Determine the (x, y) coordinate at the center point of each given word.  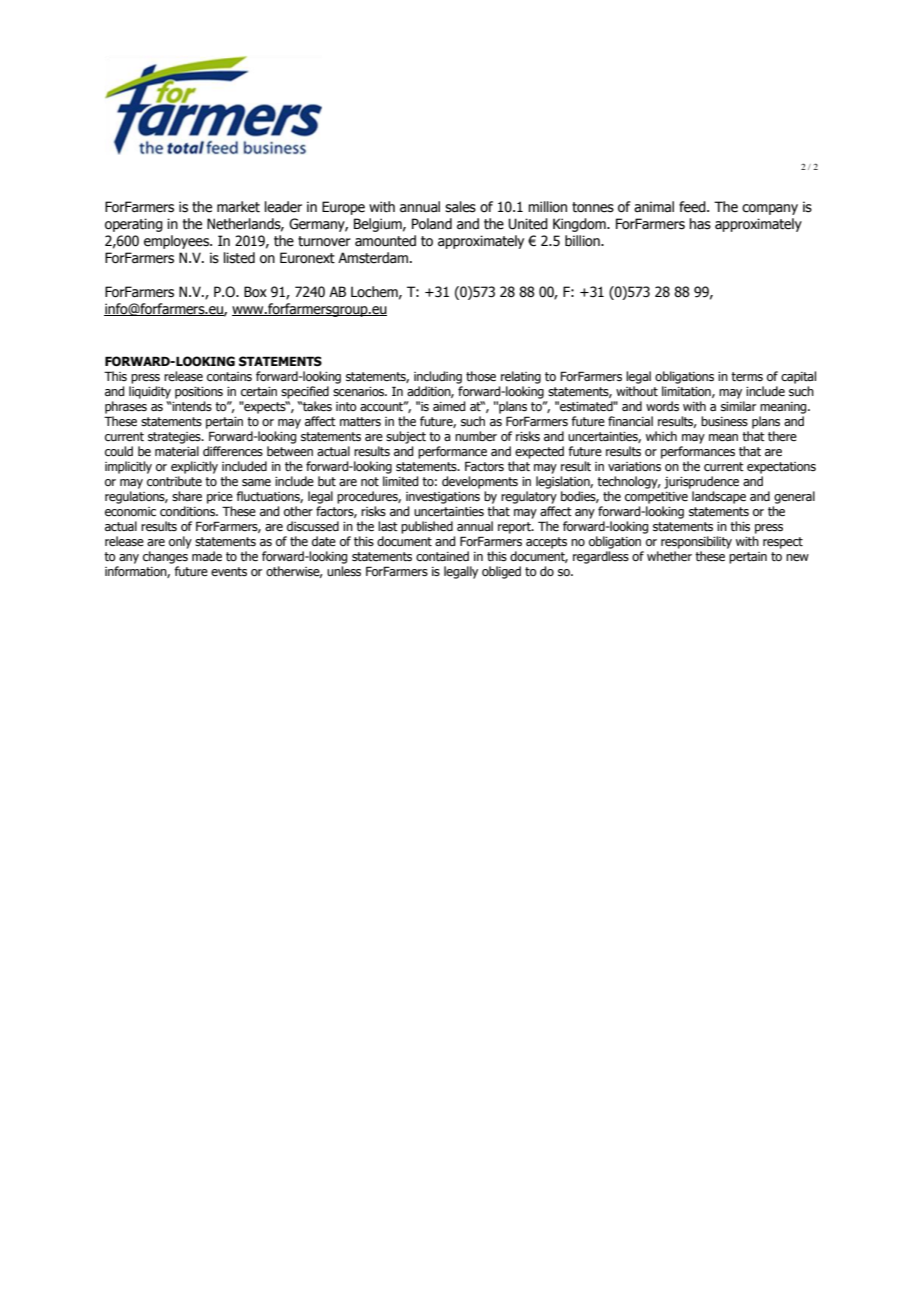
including (438, 377)
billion (583, 241)
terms (747, 376)
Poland (432, 224)
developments (480, 482)
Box (255, 292)
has (700, 224)
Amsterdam (374, 258)
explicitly (194, 467)
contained (442, 556)
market (238, 207)
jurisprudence (701, 482)
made (207, 556)
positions (199, 393)
